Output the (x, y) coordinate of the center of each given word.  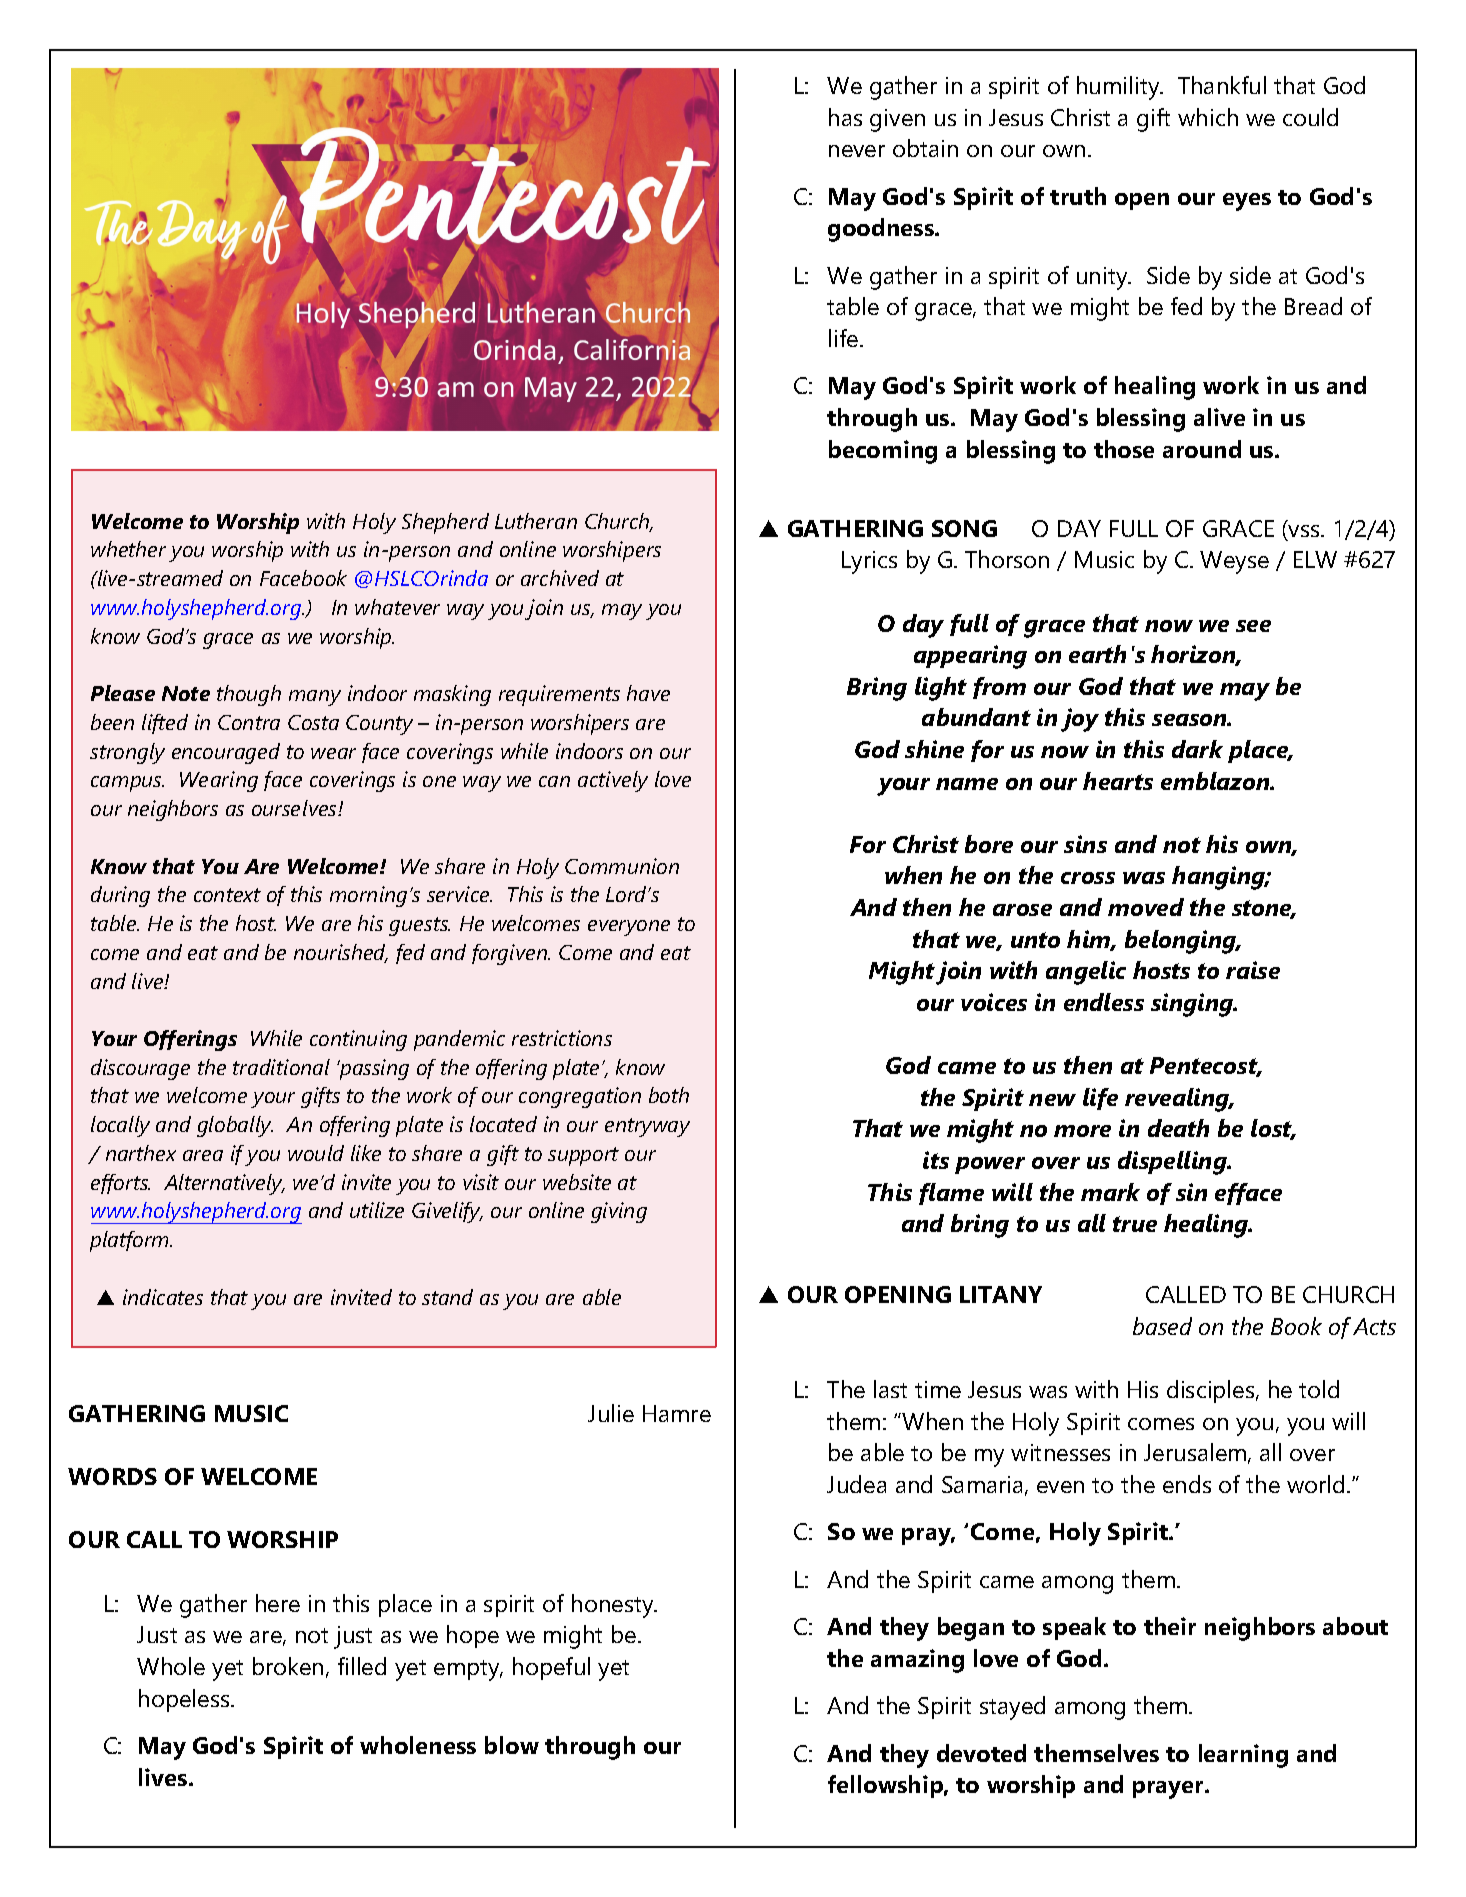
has (845, 117)
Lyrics (869, 562)
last (890, 1389)
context (227, 895)
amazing (917, 1661)
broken (288, 1666)
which (1208, 117)
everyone (629, 928)
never (857, 151)
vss (1305, 531)
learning (1243, 1756)
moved (1146, 907)
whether (128, 549)
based (1162, 1326)
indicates (163, 1297)
